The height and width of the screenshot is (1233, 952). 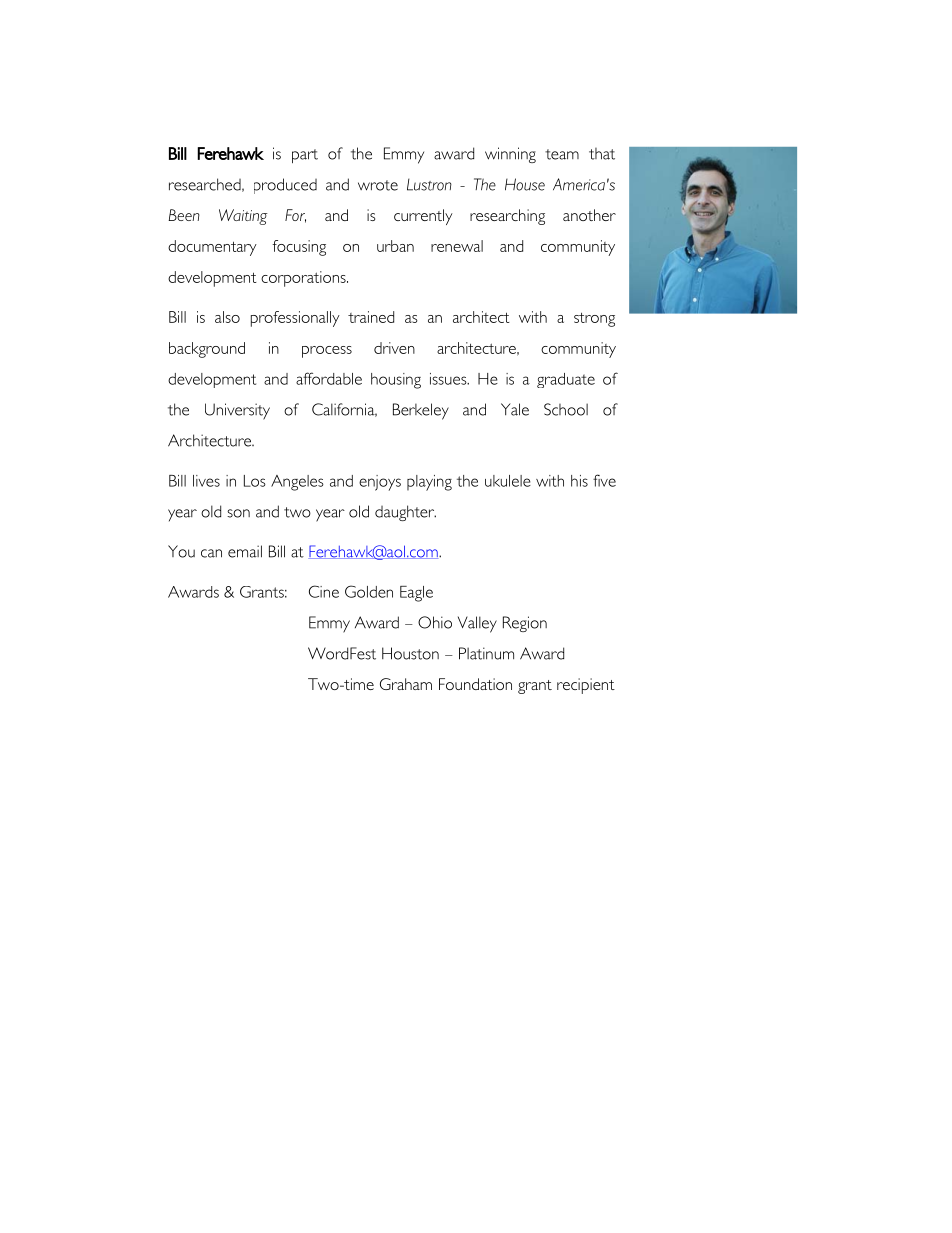 I want to click on housing, so click(x=396, y=381).
